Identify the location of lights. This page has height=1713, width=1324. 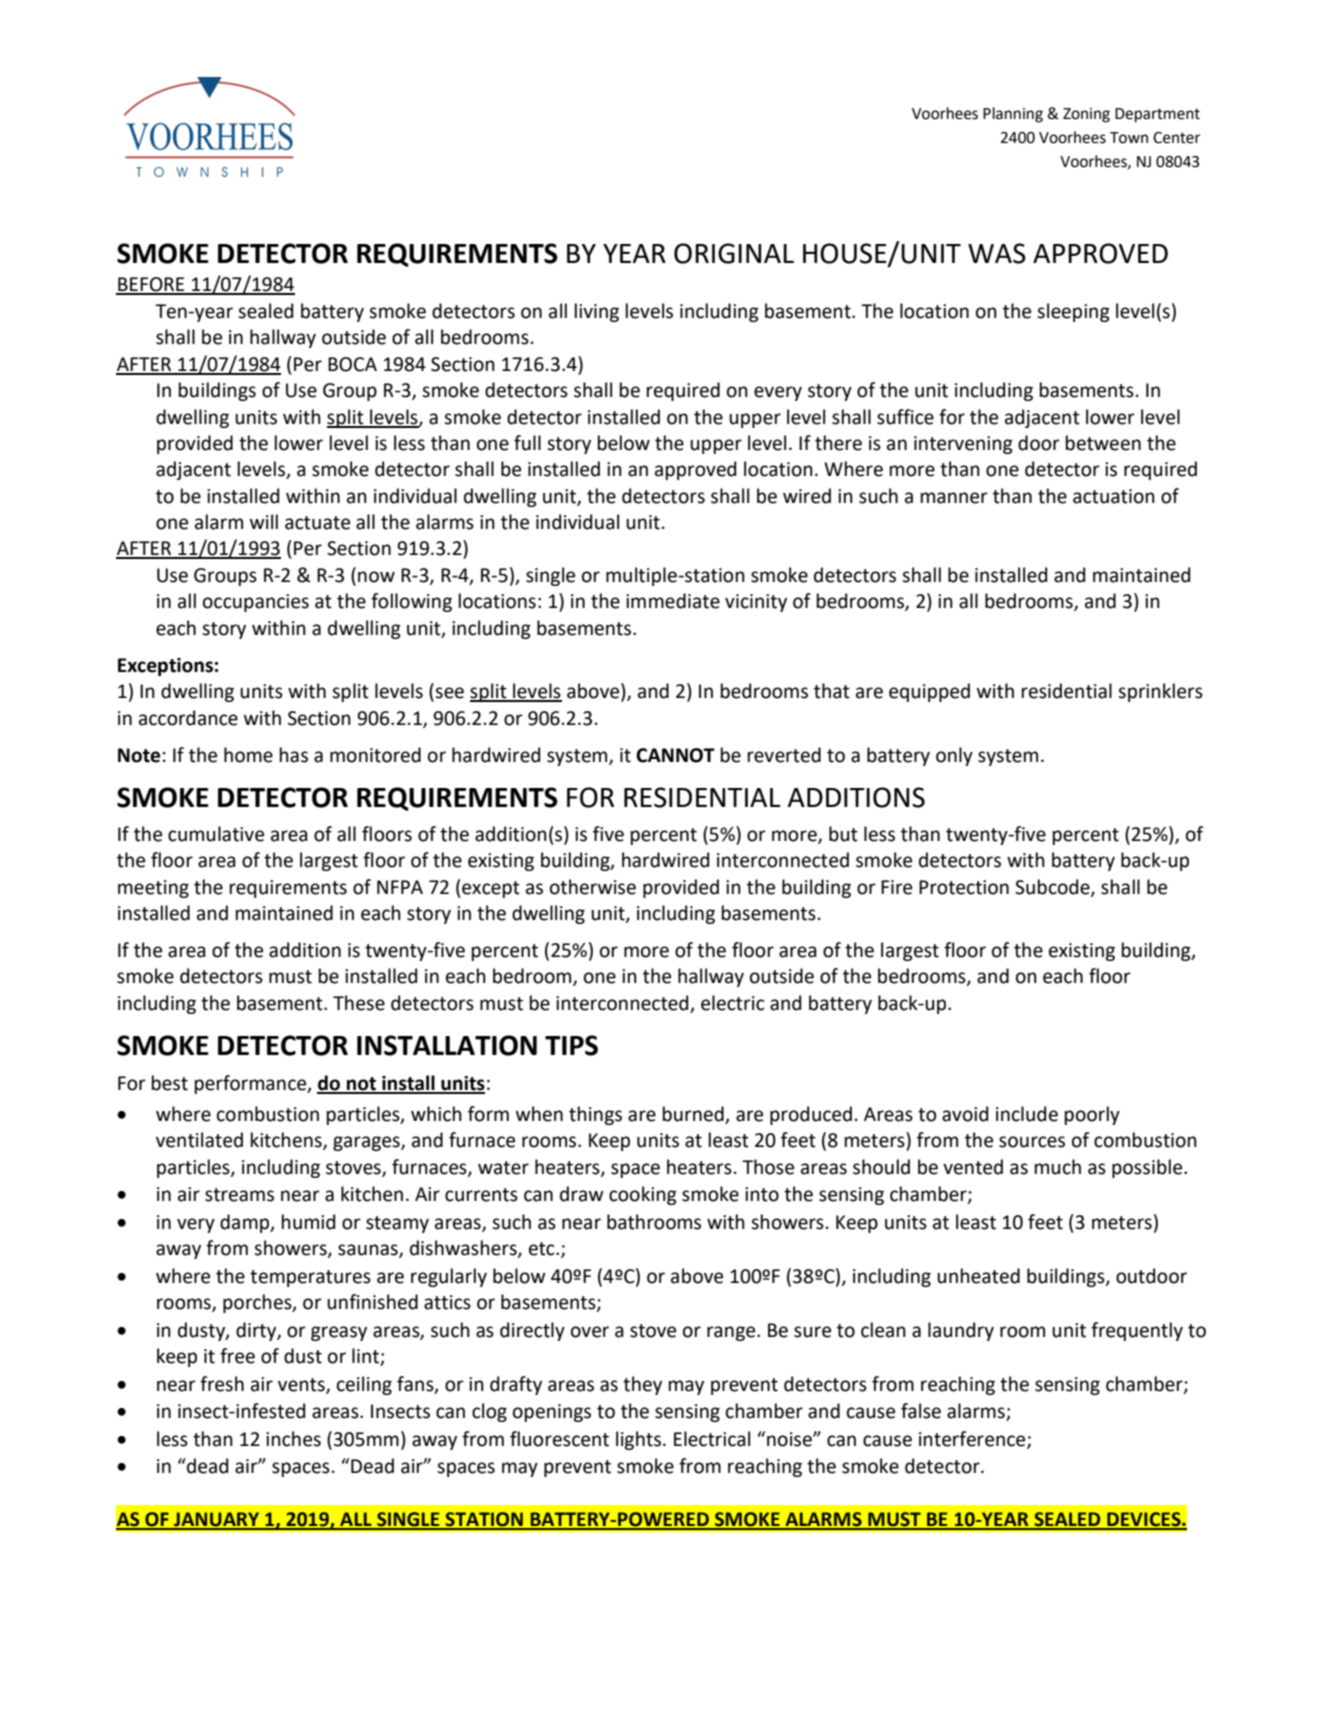
(638, 1440).
